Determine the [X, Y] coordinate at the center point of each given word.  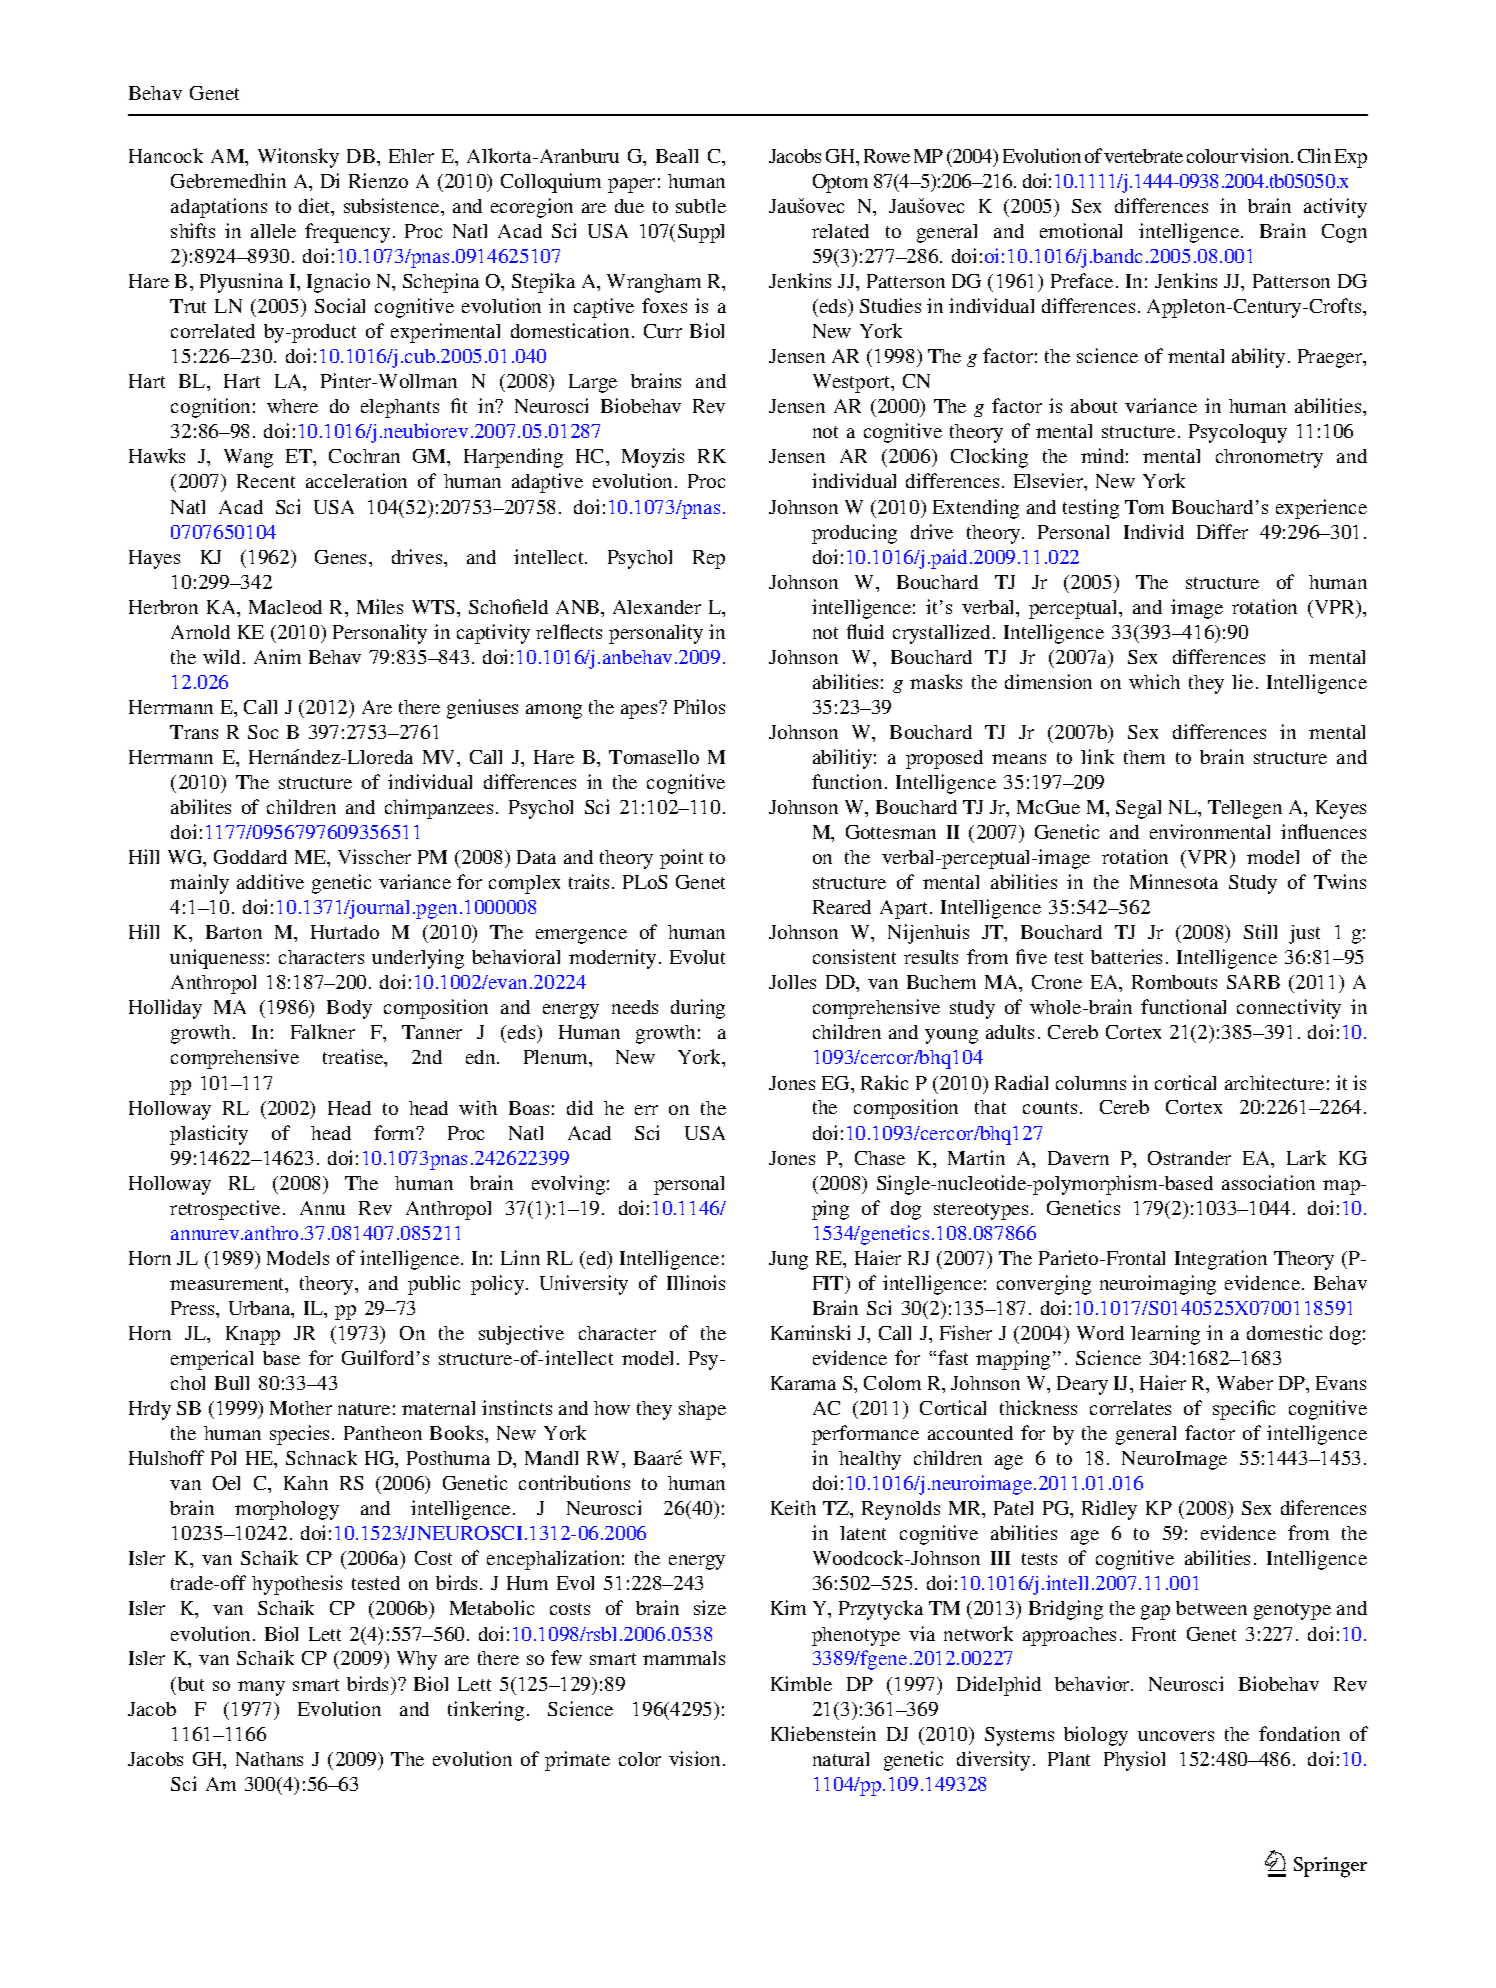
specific [1244, 1410]
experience [1321, 509]
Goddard [250, 857]
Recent [266, 481]
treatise [354, 1058]
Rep [709, 559]
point [681, 859]
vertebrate [1143, 156]
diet [316, 207]
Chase [880, 1158]
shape [702, 1410]
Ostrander [1189, 1158]
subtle [701, 206]
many [261, 1688]
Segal [1138, 809]
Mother [301, 1408]
